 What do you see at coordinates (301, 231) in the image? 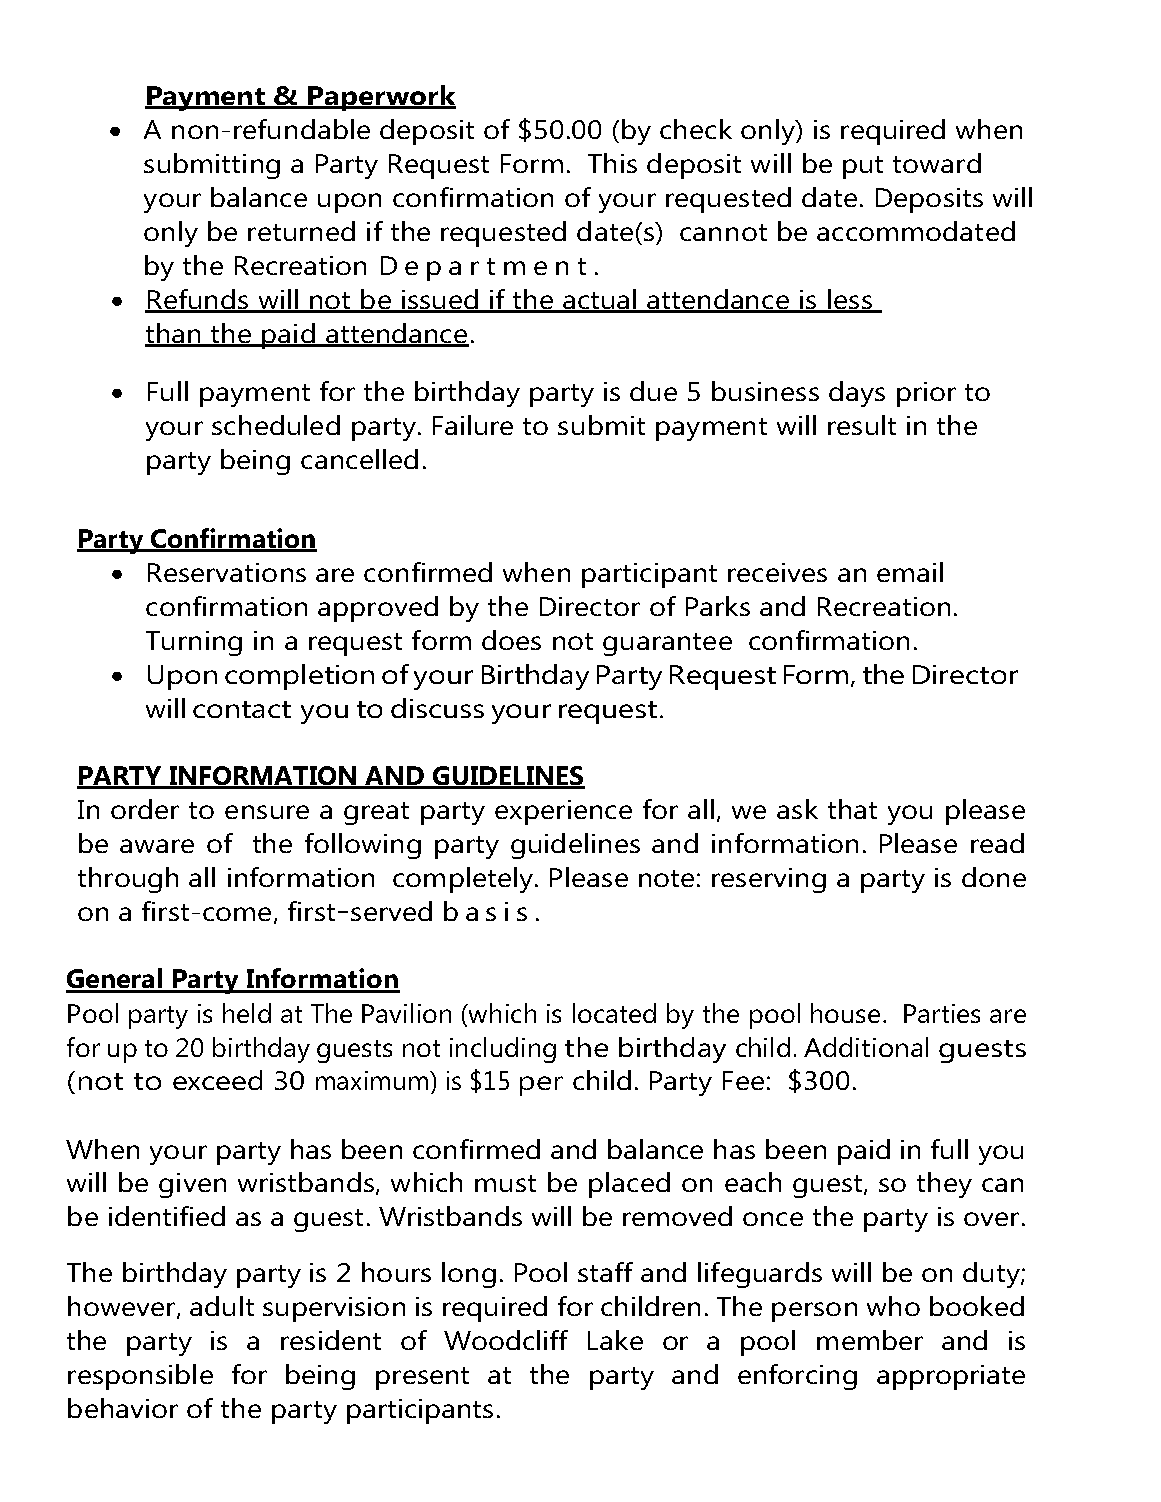
I see `returned` at bounding box center [301, 231].
